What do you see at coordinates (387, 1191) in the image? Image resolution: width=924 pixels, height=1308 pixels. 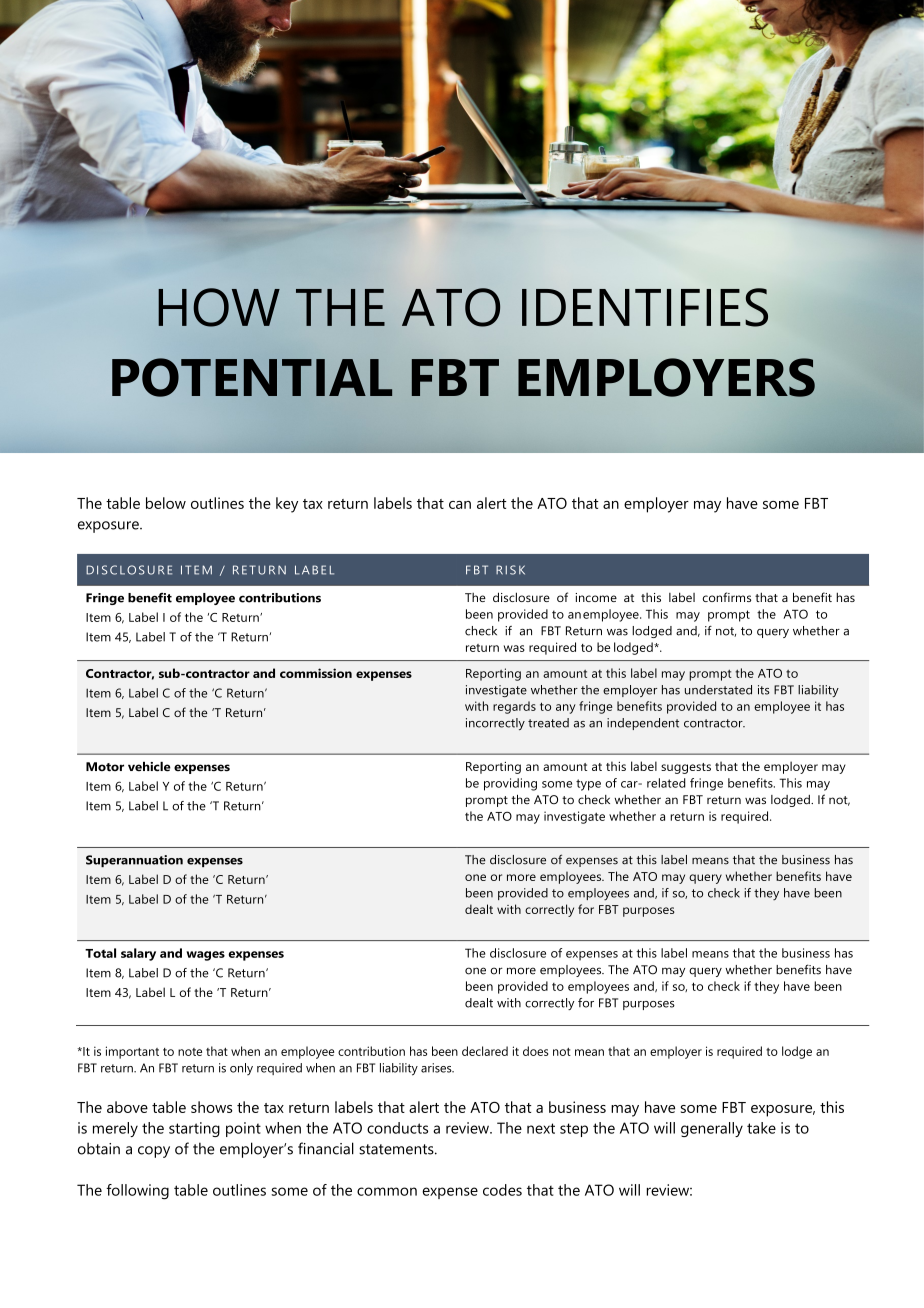 I see `common` at bounding box center [387, 1191].
